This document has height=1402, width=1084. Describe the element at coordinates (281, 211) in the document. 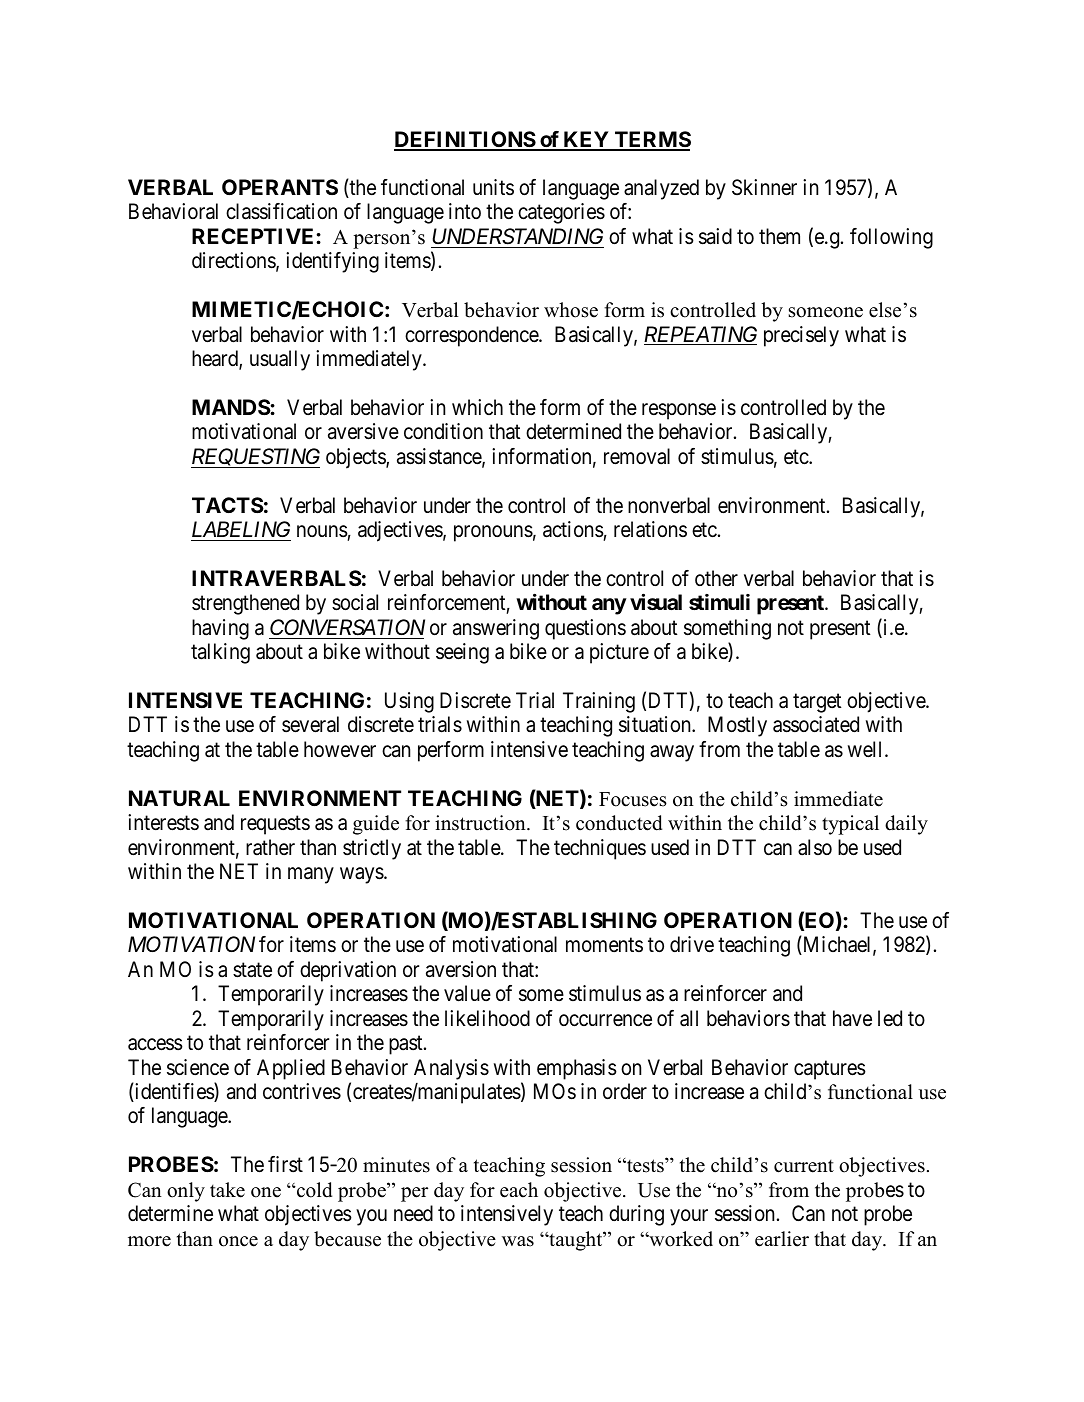

I see `classification` at that location.
